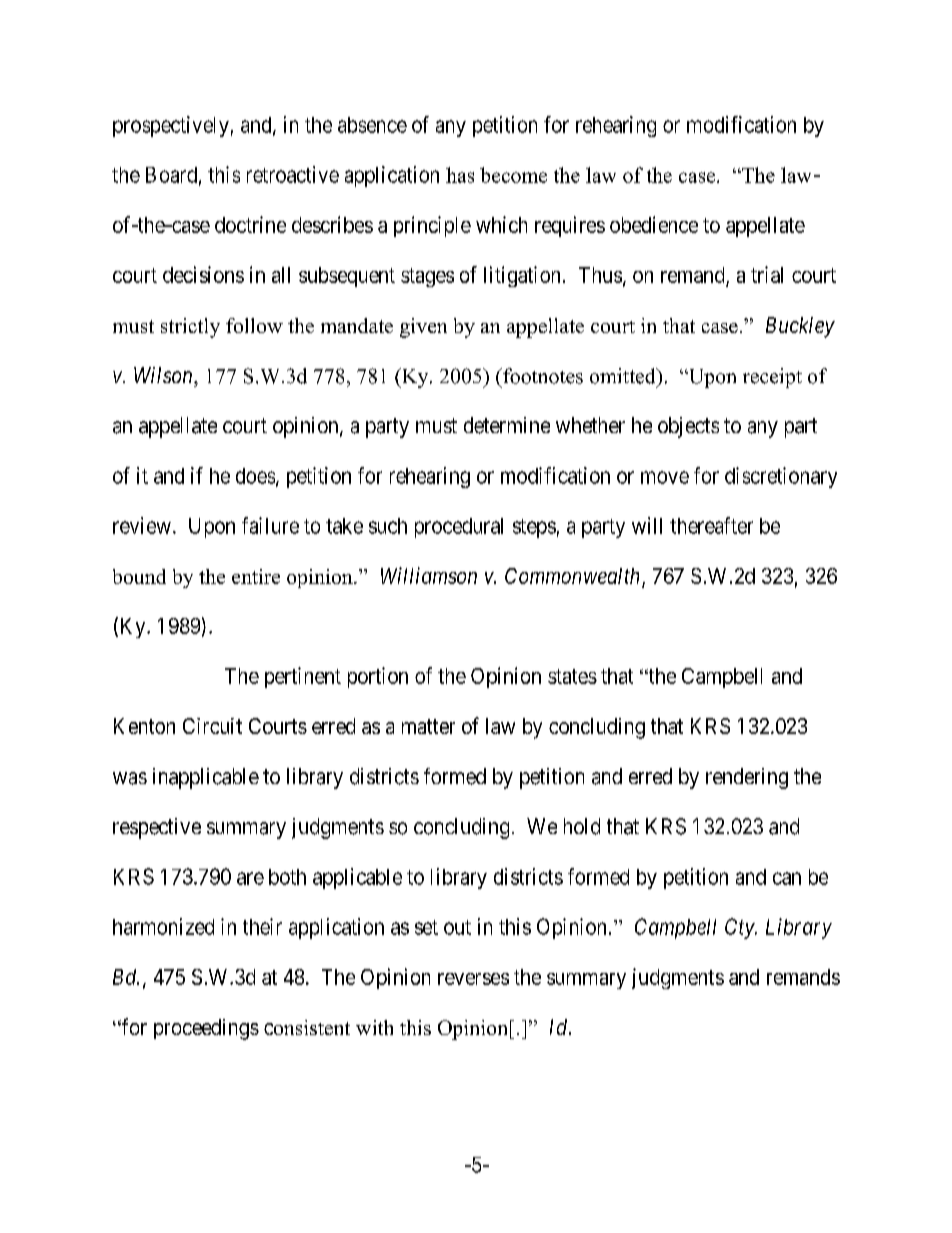  Describe the element at coordinates (747, 778) in the screenshot. I see `rendering` at that location.
